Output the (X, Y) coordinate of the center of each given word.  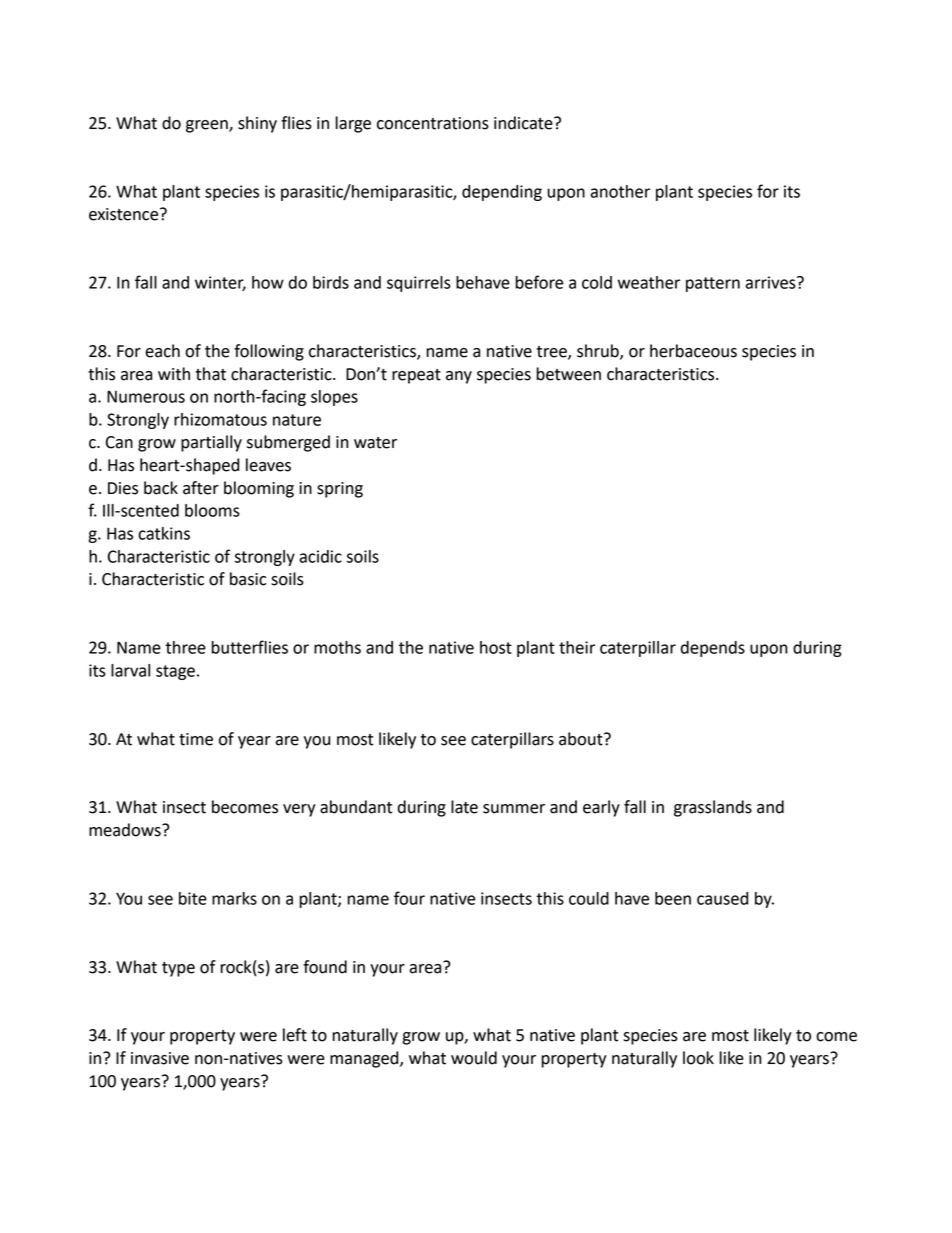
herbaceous (693, 351)
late (464, 807)
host (496, 647)
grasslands (713, 808)
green (208, 126)
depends (713, 649)
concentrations (433, 123)
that (211, 374)
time (196, 739)
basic (248, 579)
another (620, 191)
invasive (160, 1058)
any (459, 377)
